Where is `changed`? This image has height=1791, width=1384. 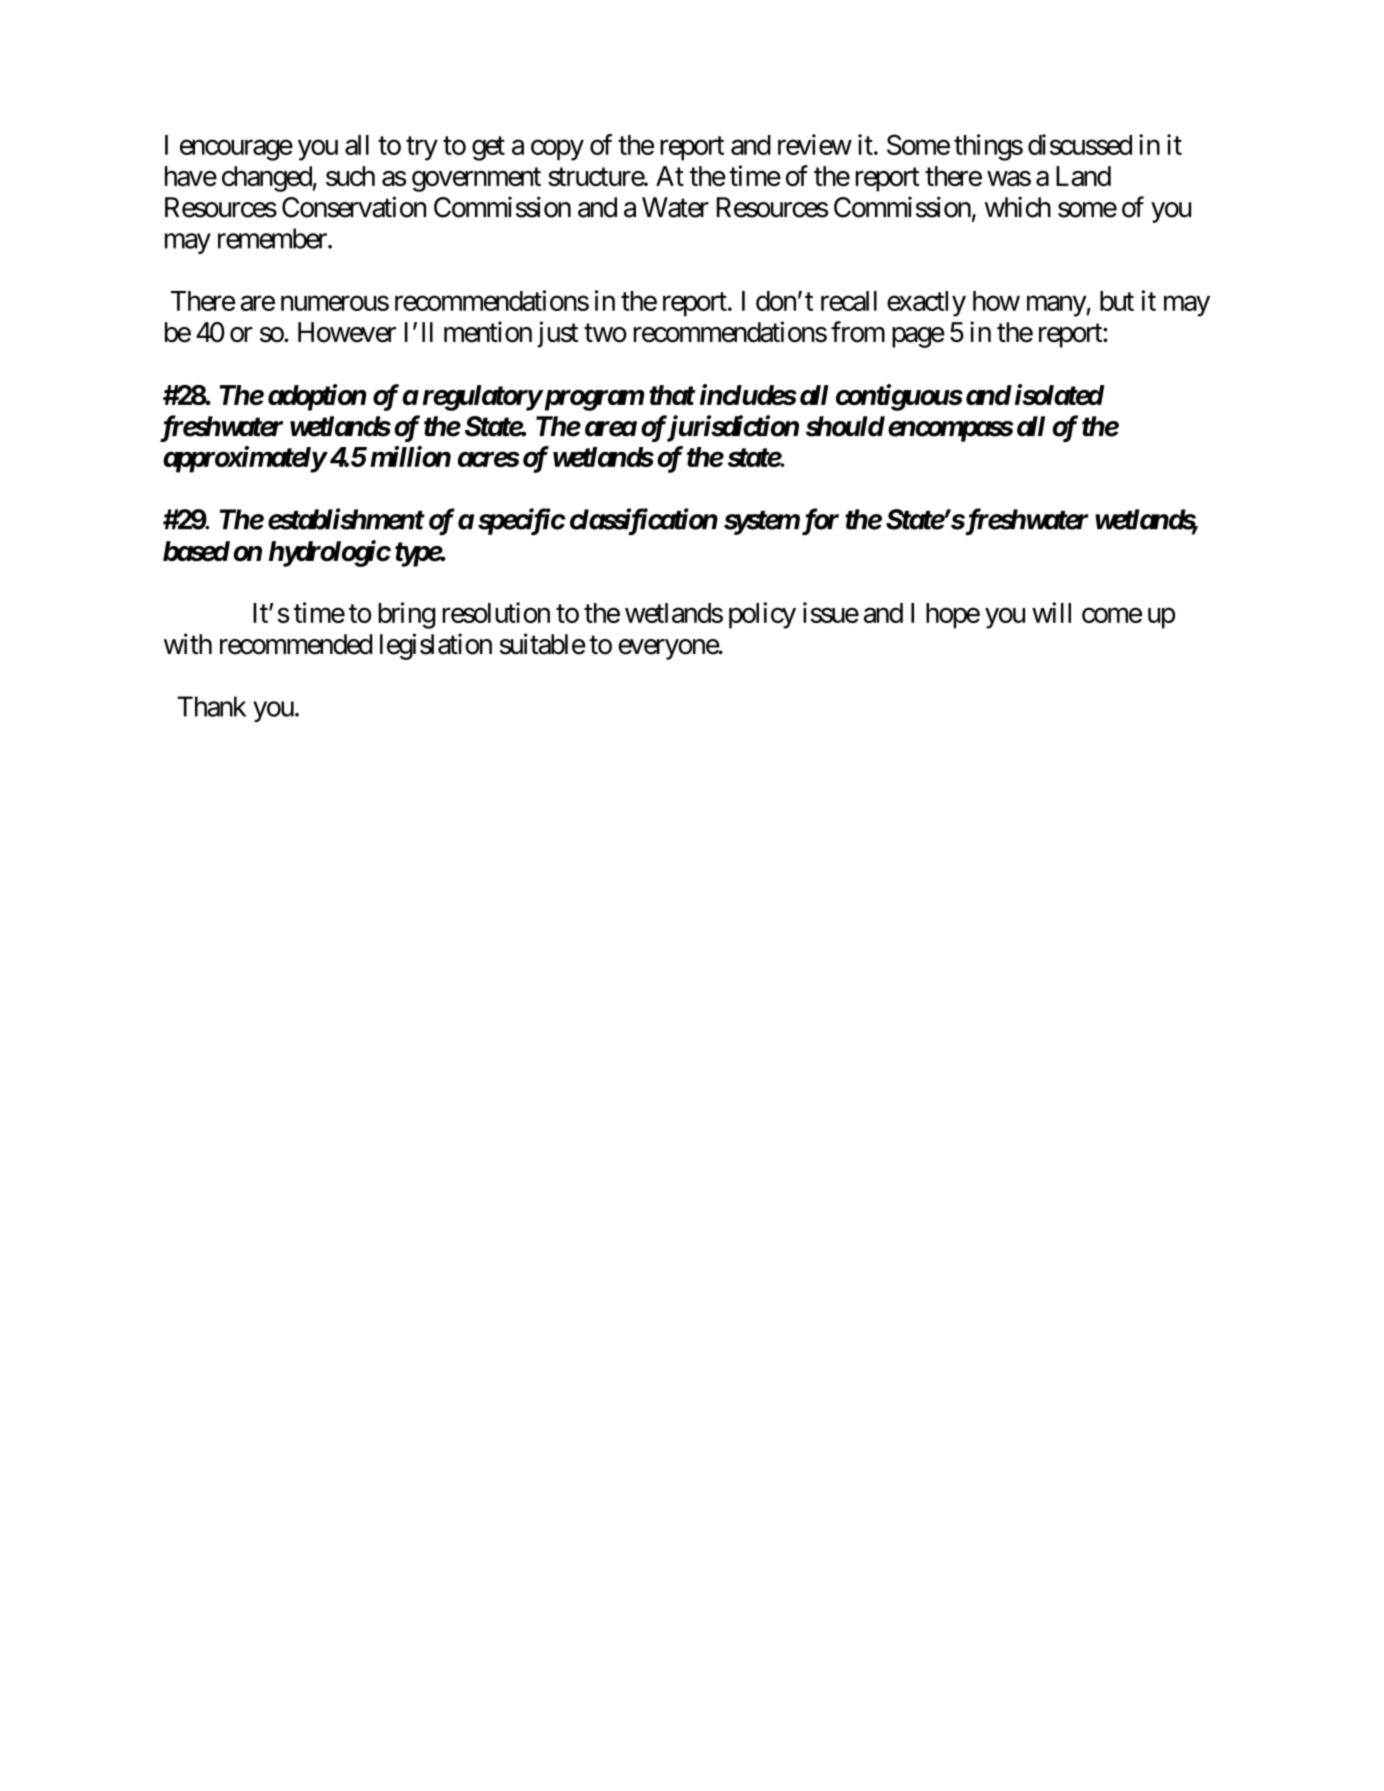
changed is located at coordinates (267, 179).
